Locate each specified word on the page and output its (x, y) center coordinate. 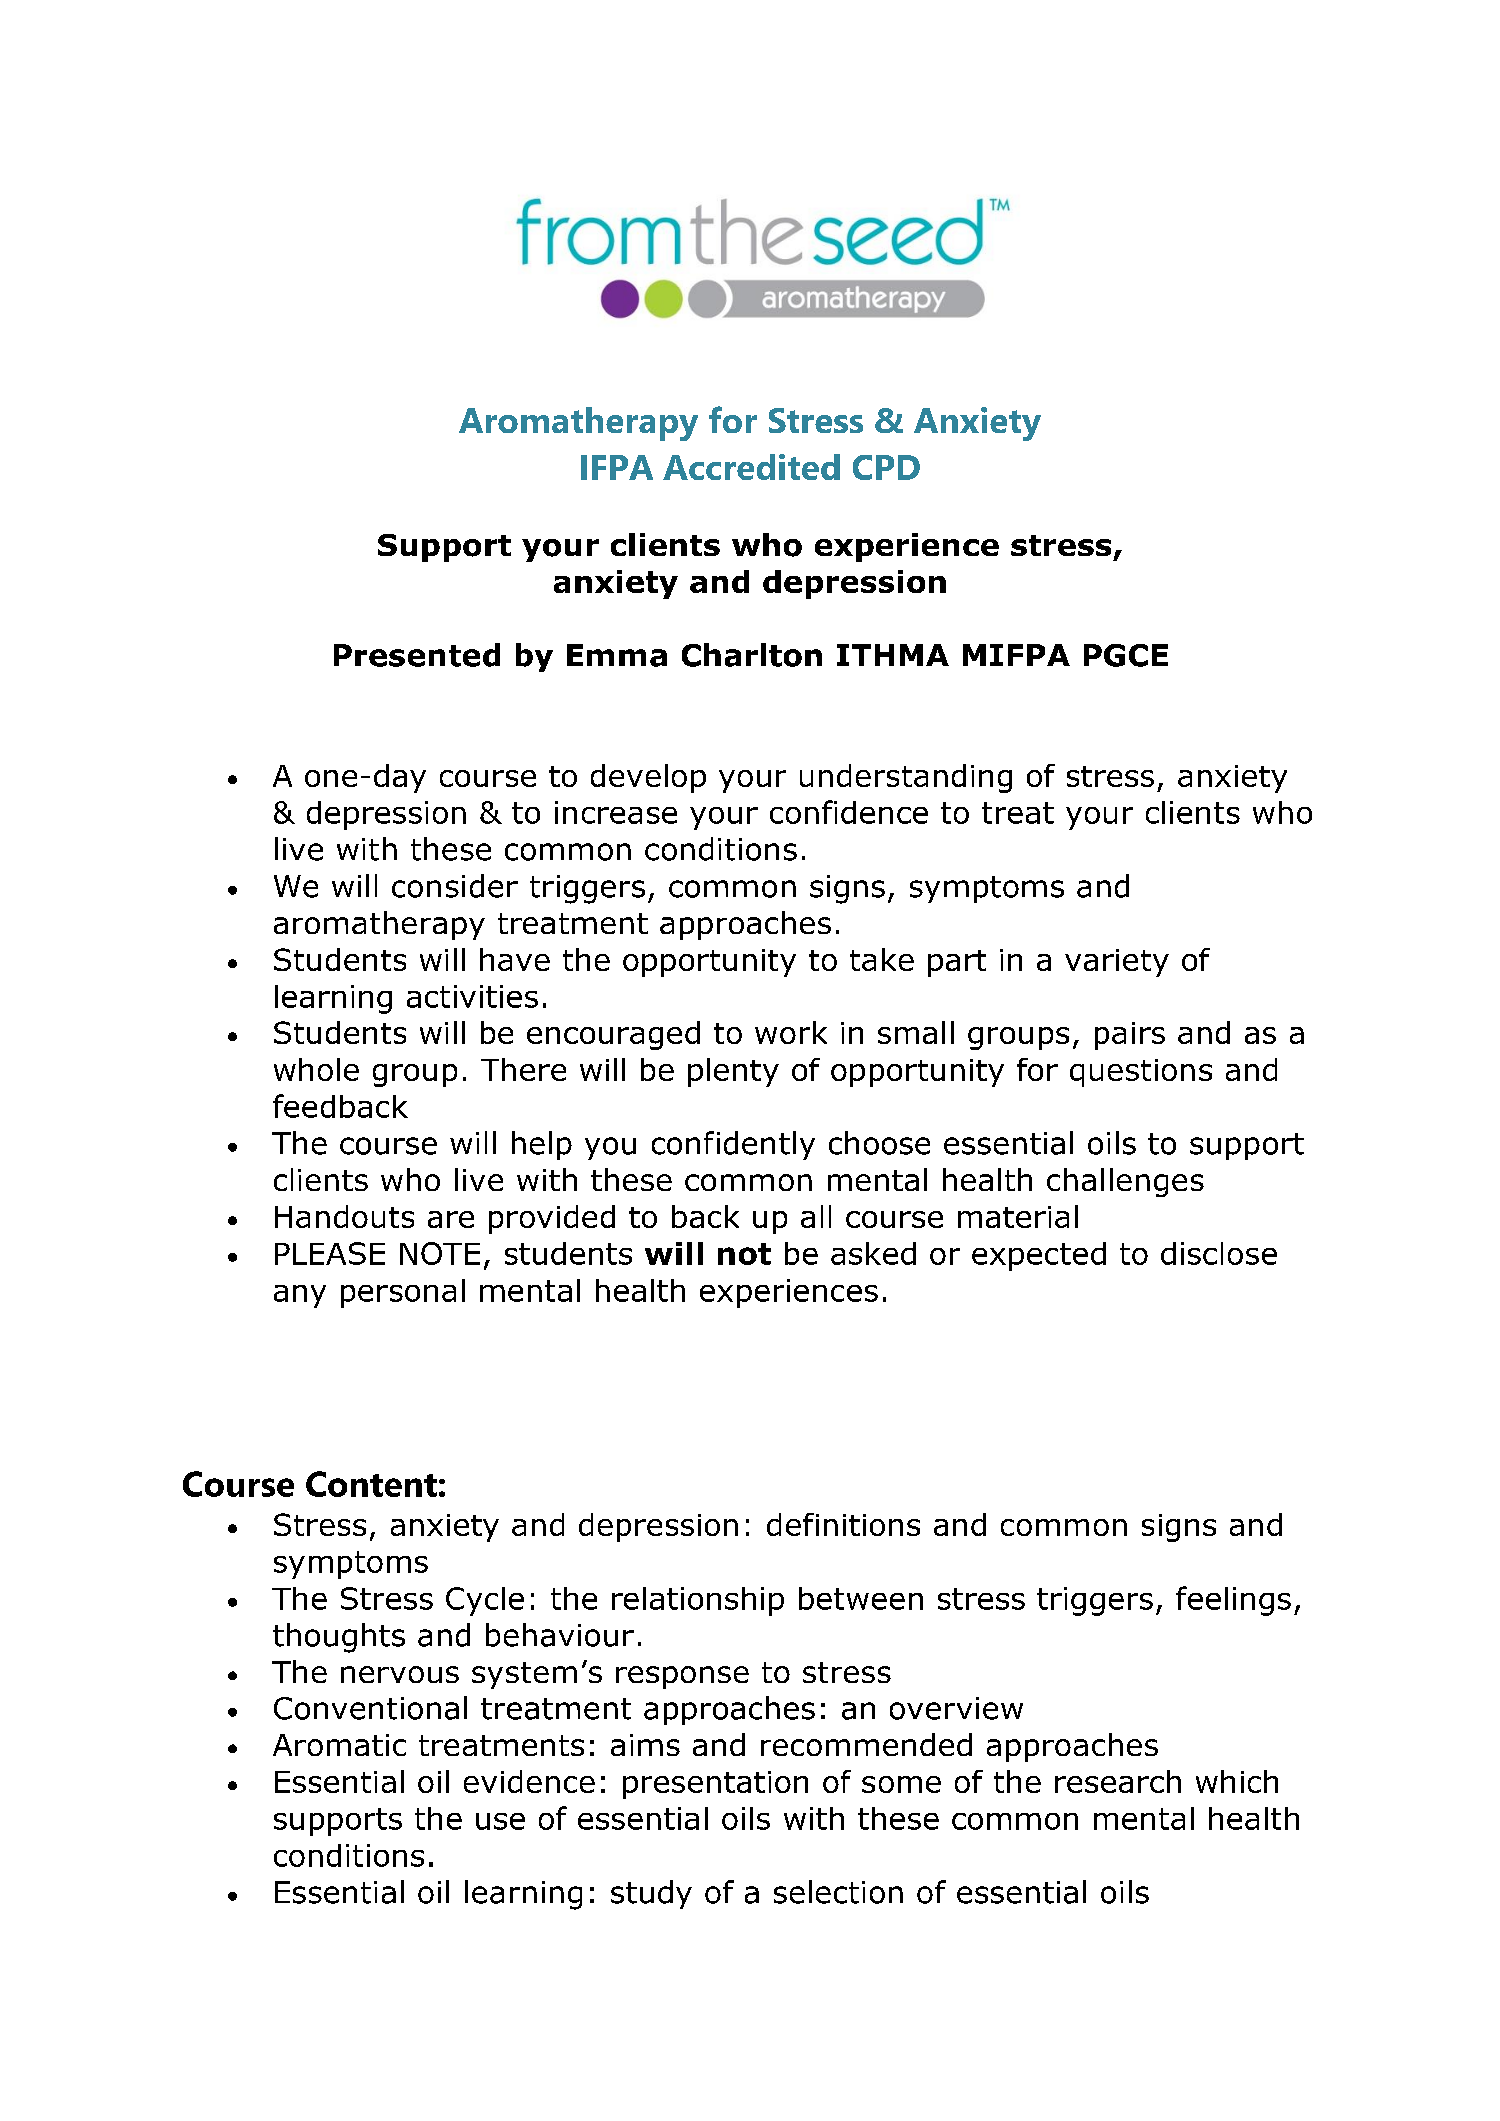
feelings (1233, 1601)
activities (472, 996)
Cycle (485, 1601)
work (791, 1032)
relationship (698, 1601)
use (500, 1821)
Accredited (751, 467)
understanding (906, 778)
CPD (886, 467)
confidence (849, 812)
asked (873, 1253)
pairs (1130, 1036)
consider (455, 886)
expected (1039, 1256)
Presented (417, 655)
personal (403, 1293)
